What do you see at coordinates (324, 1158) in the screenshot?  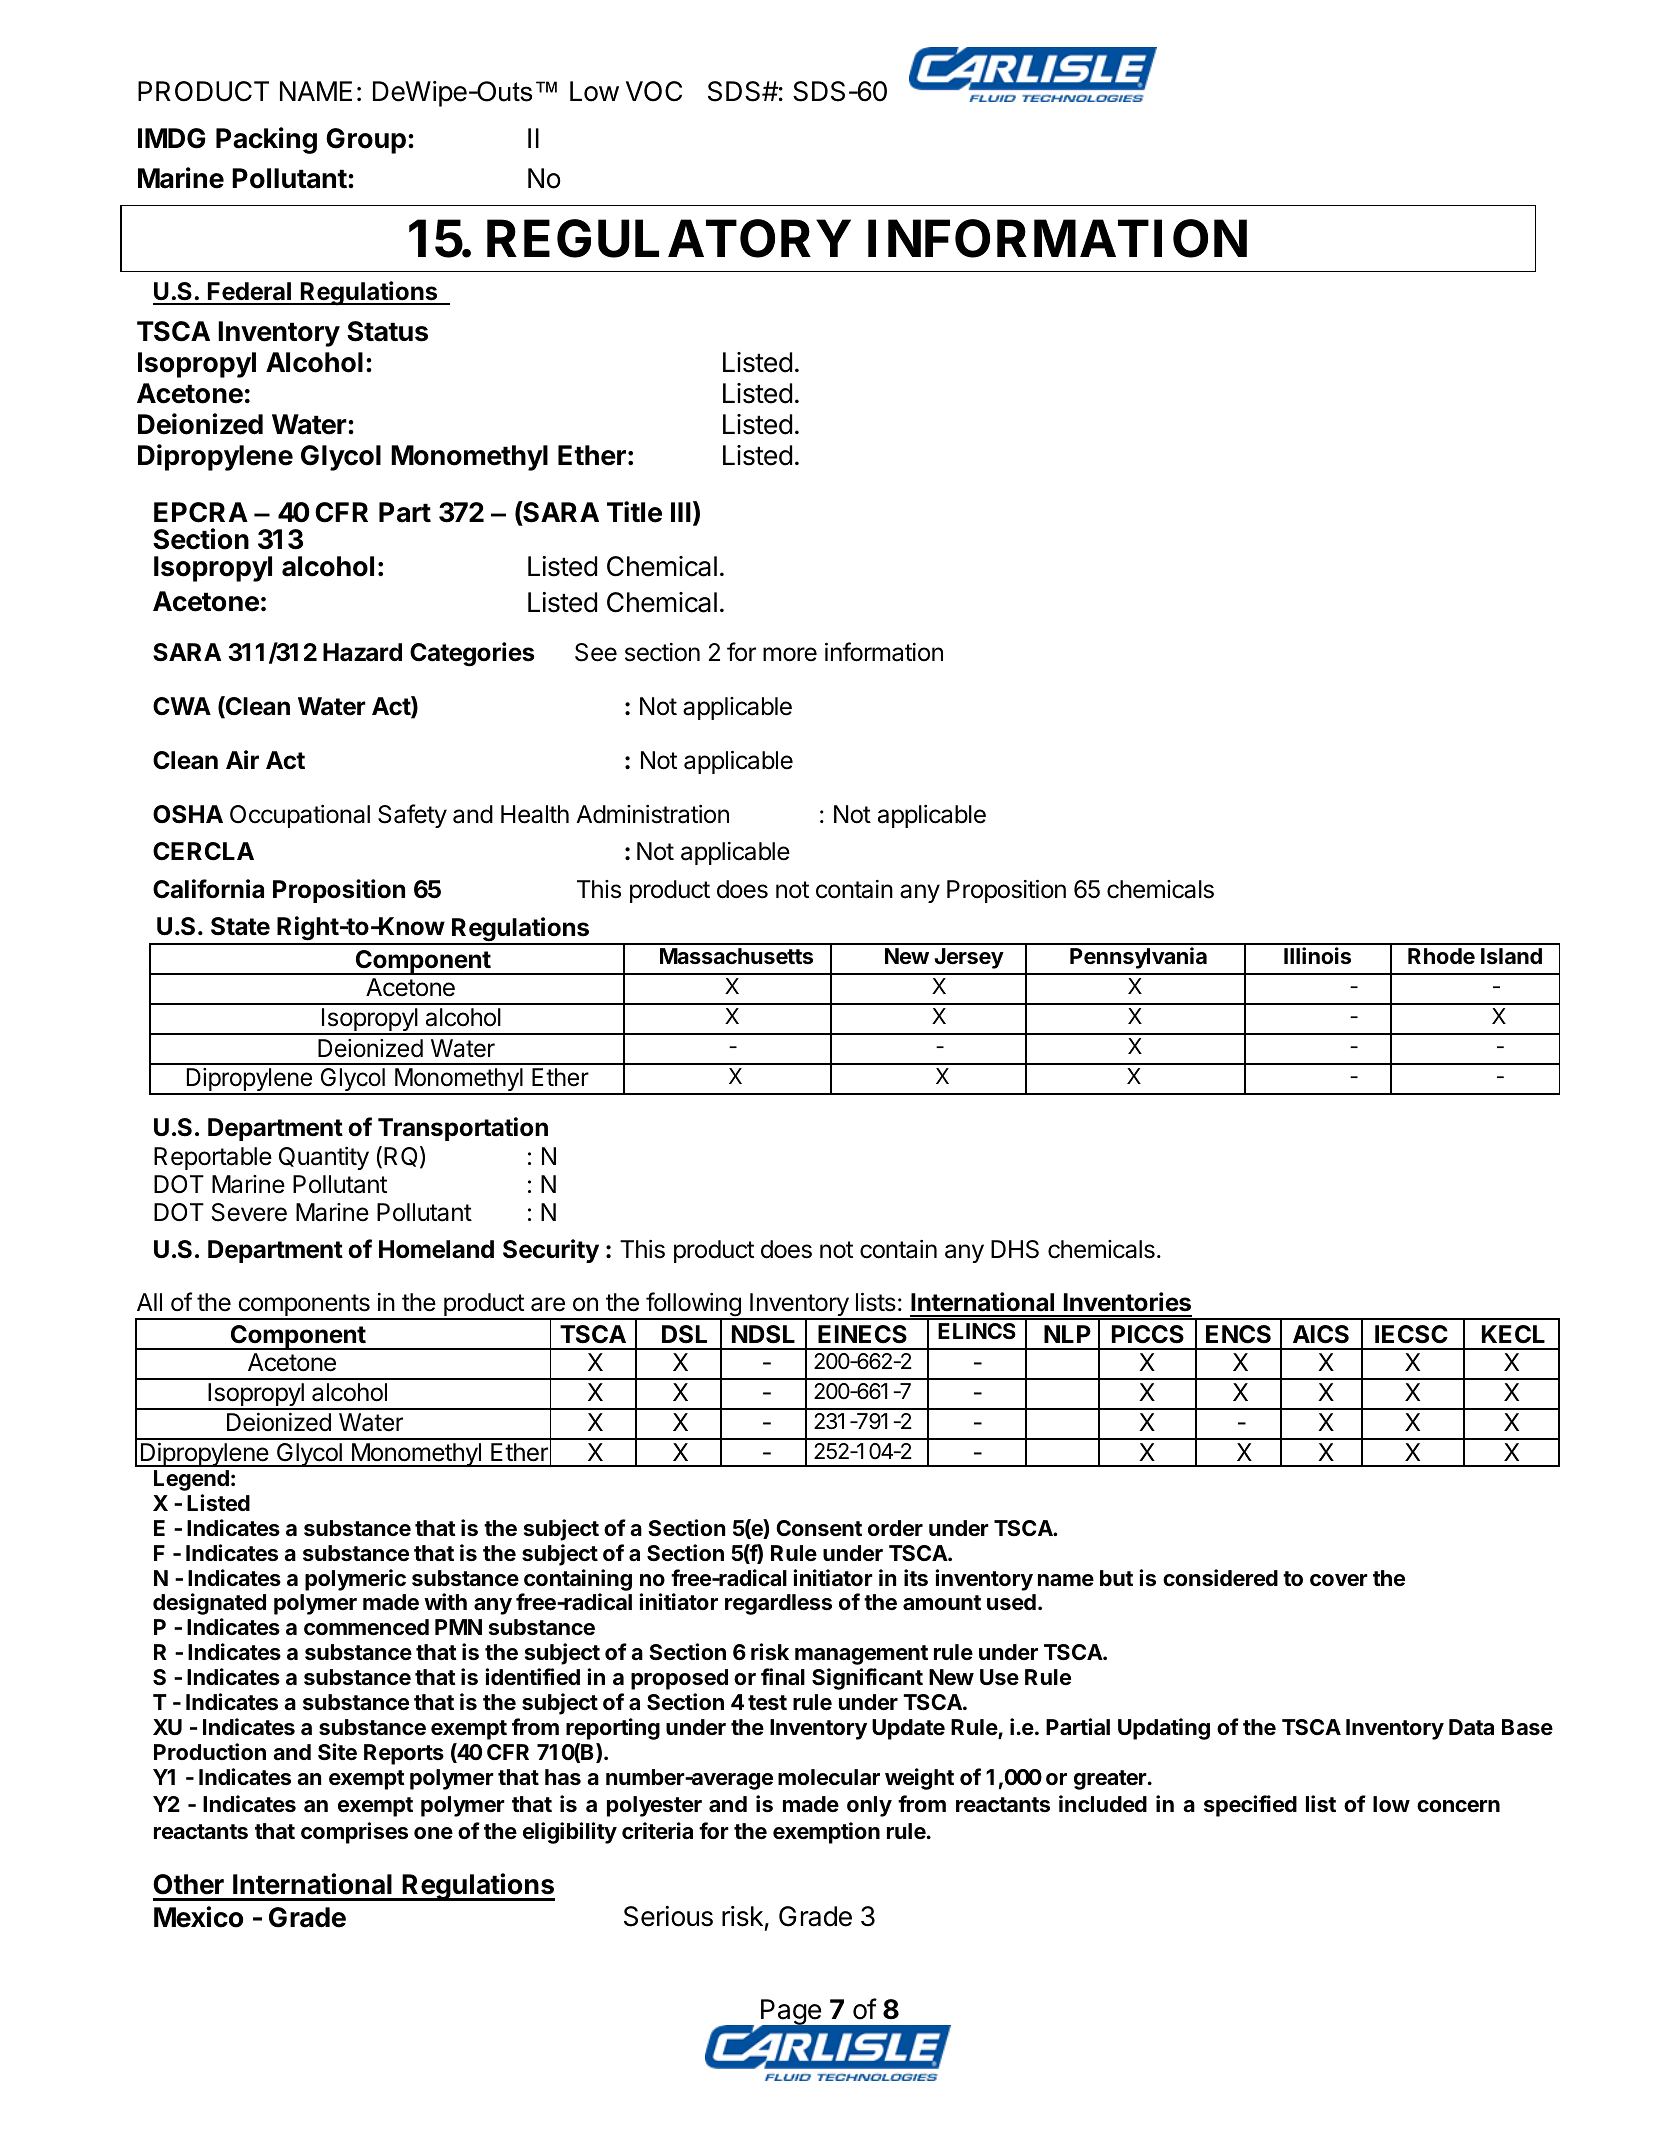 I see `Quantity` at bounding box center [324, 1158].
